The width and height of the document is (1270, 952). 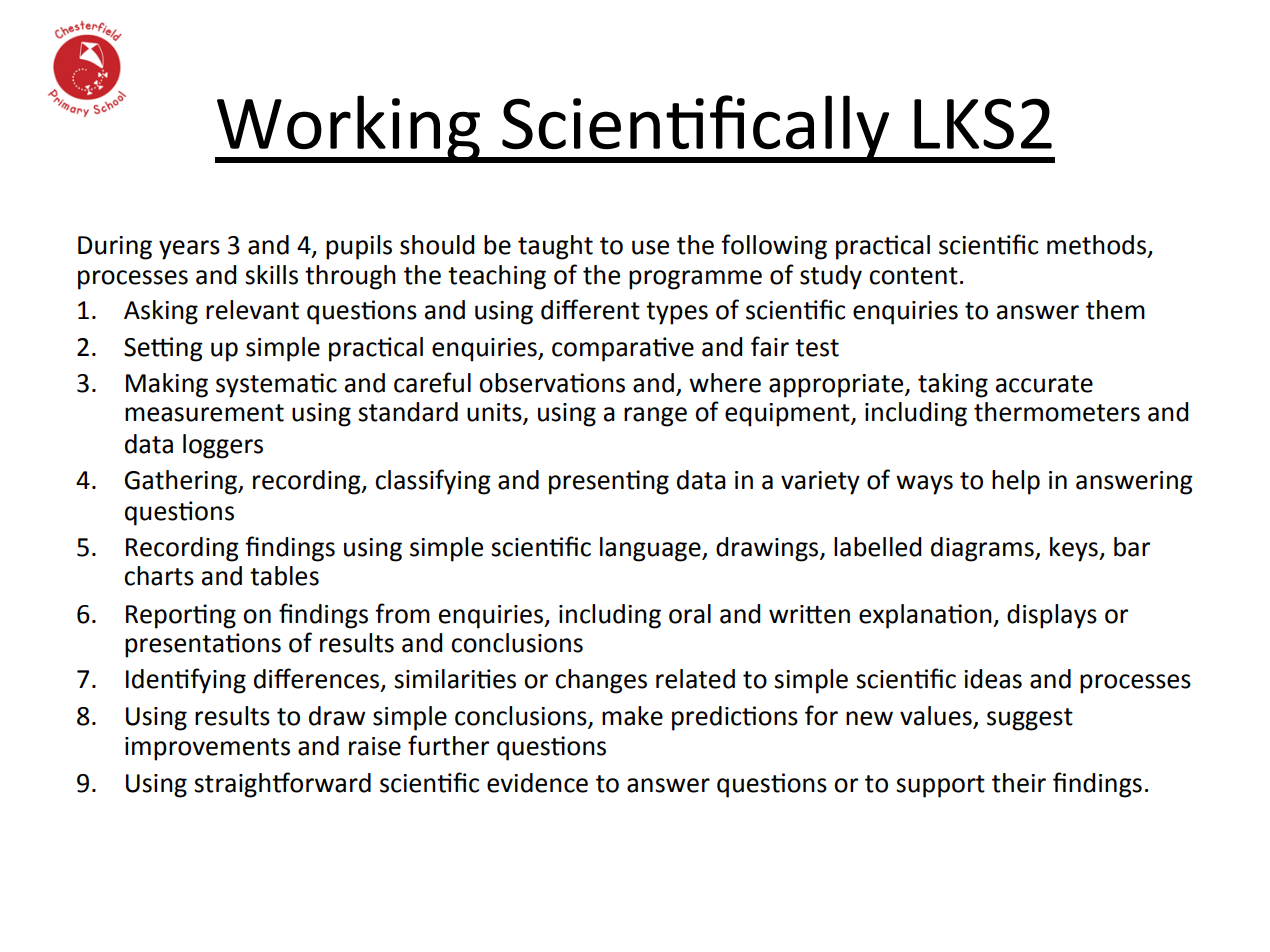 What do you see at coordinates (650, 247) in the document?
I see `use` at bounding box center [650, 247].
